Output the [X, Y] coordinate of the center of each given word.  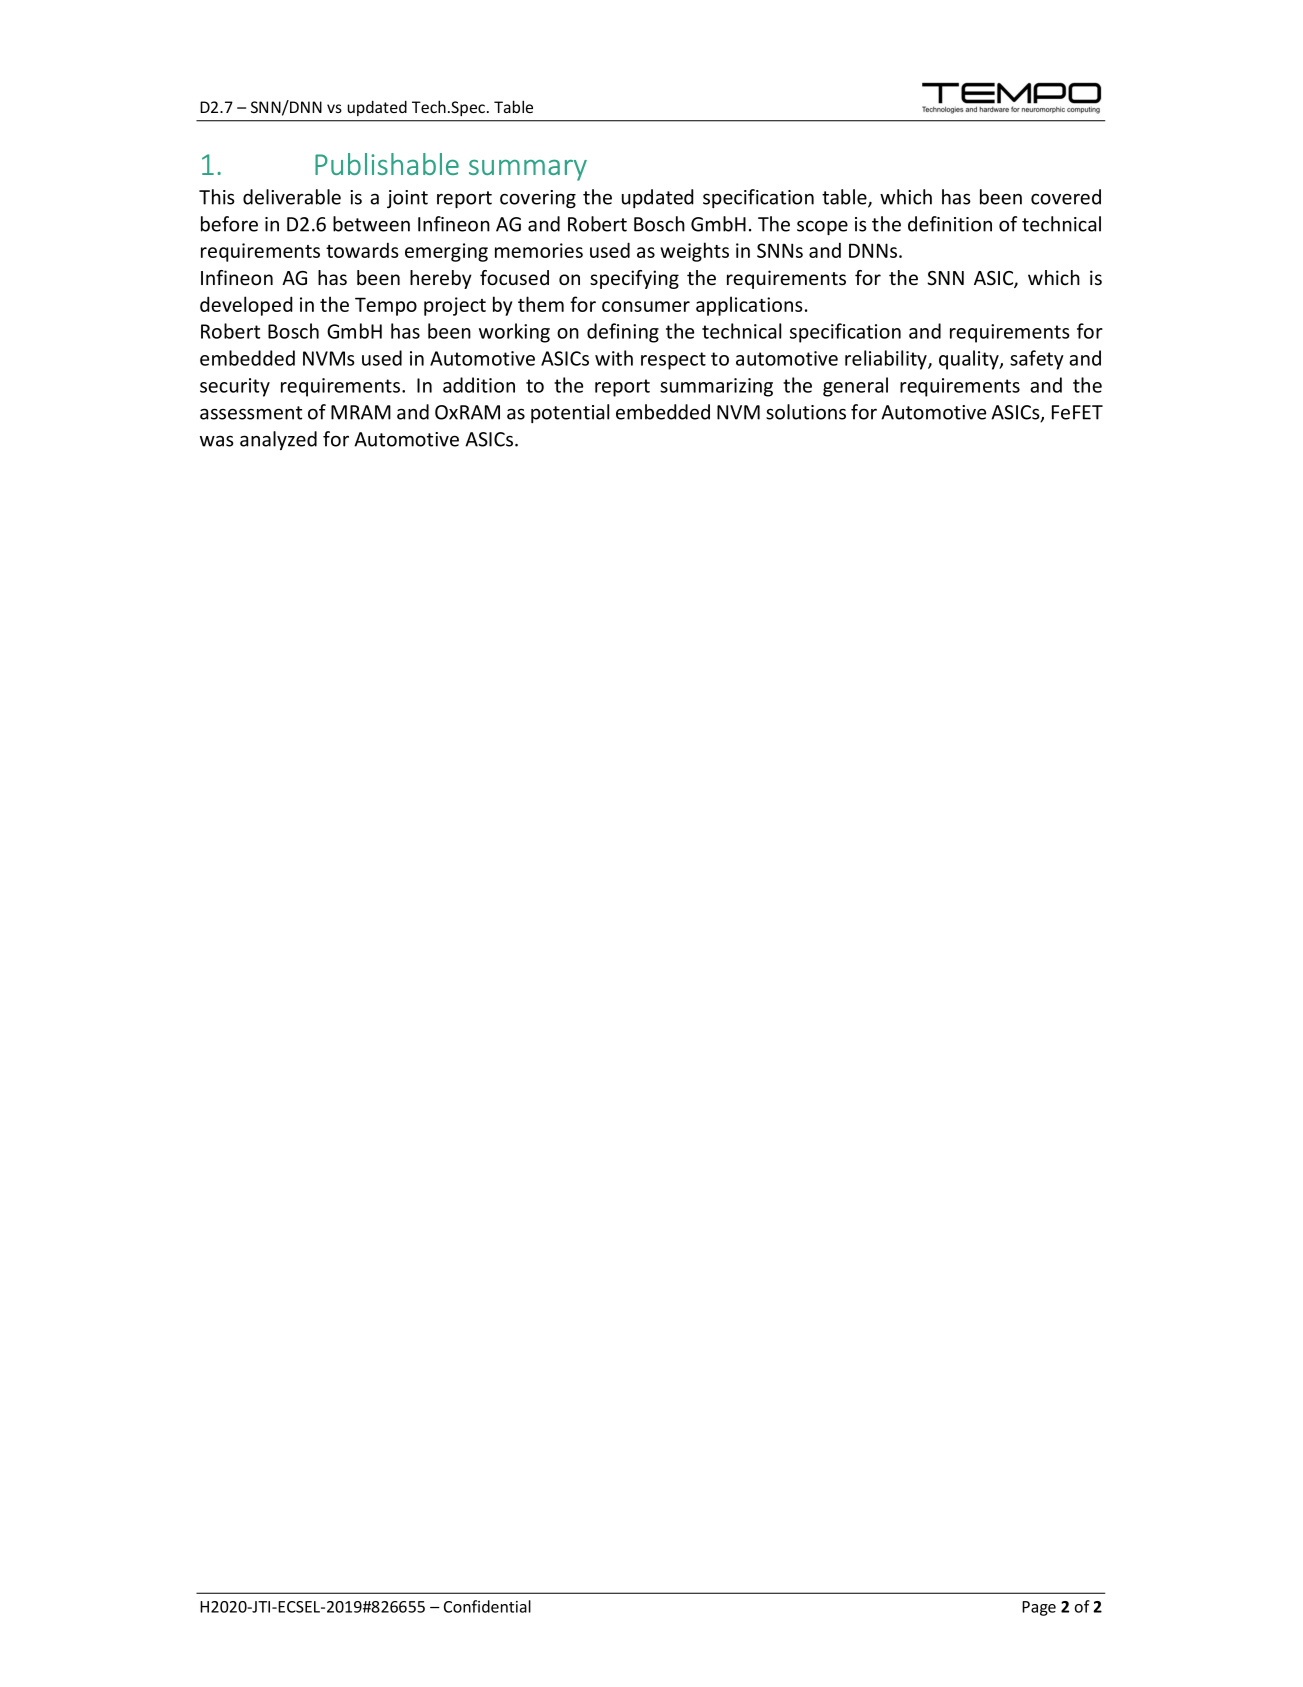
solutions [806, 412]
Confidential [487, 1606]
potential [570, 413]
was [217, 441]
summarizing [716, 387]
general [855, 387]
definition [950, 224]
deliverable [292, 197]
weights [694, 252]
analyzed [278, 440]
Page [1039, 1608]
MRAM [361, 412]
